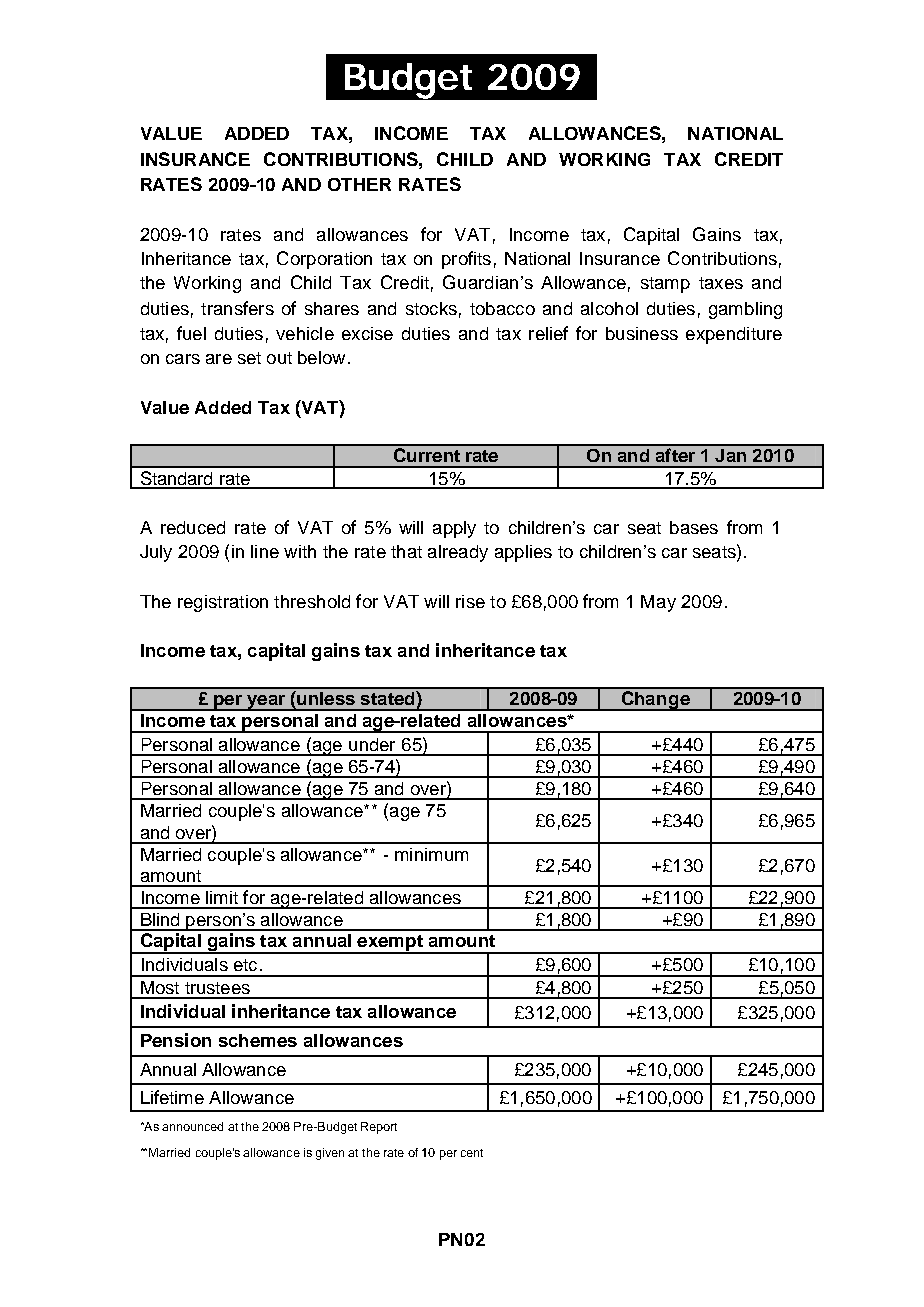 Image resolution: width=924 pixels, height=1307 pixels. I want to click on year, so click(265, 703).
